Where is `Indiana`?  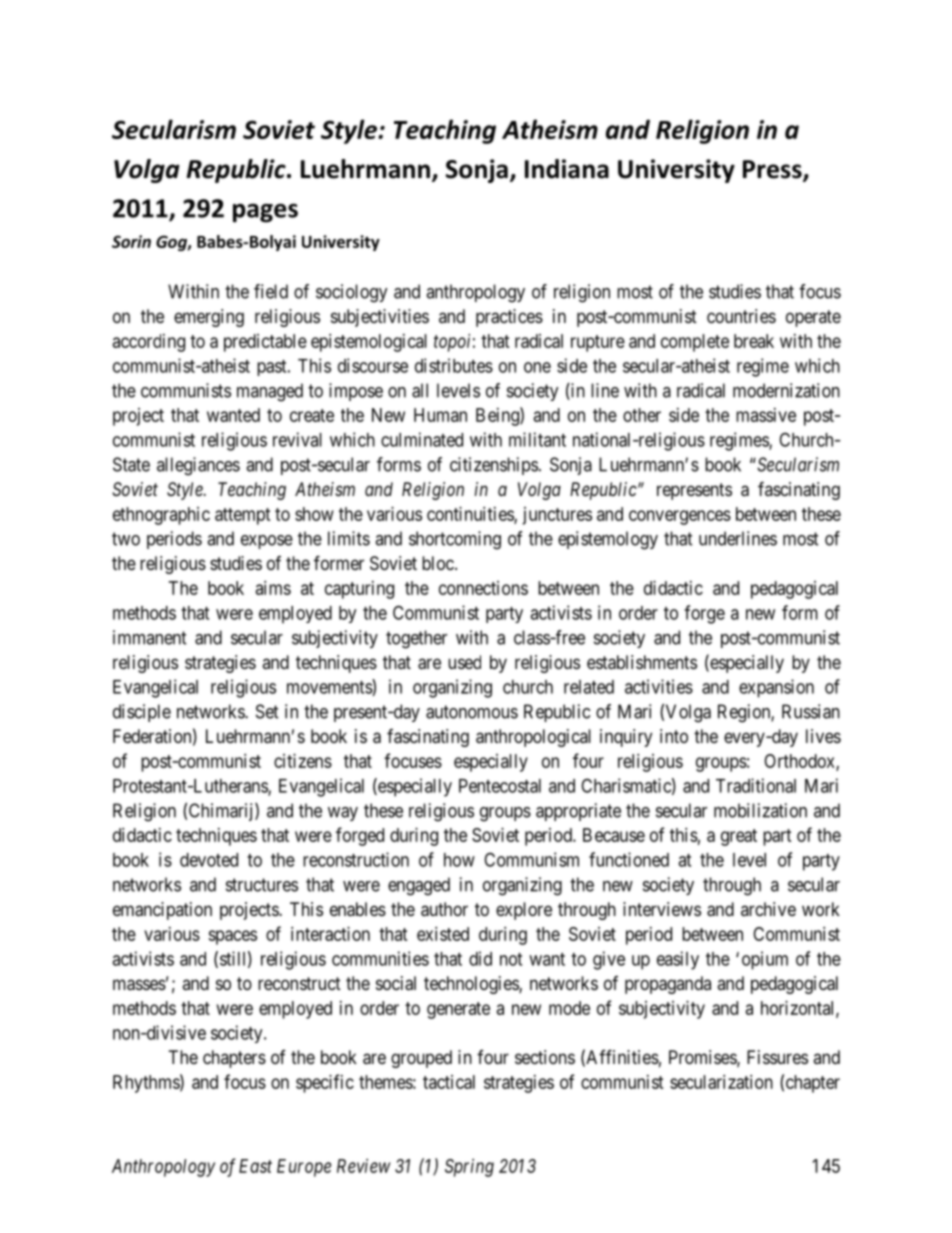 Indiana is located at coordinates (567, 169).
